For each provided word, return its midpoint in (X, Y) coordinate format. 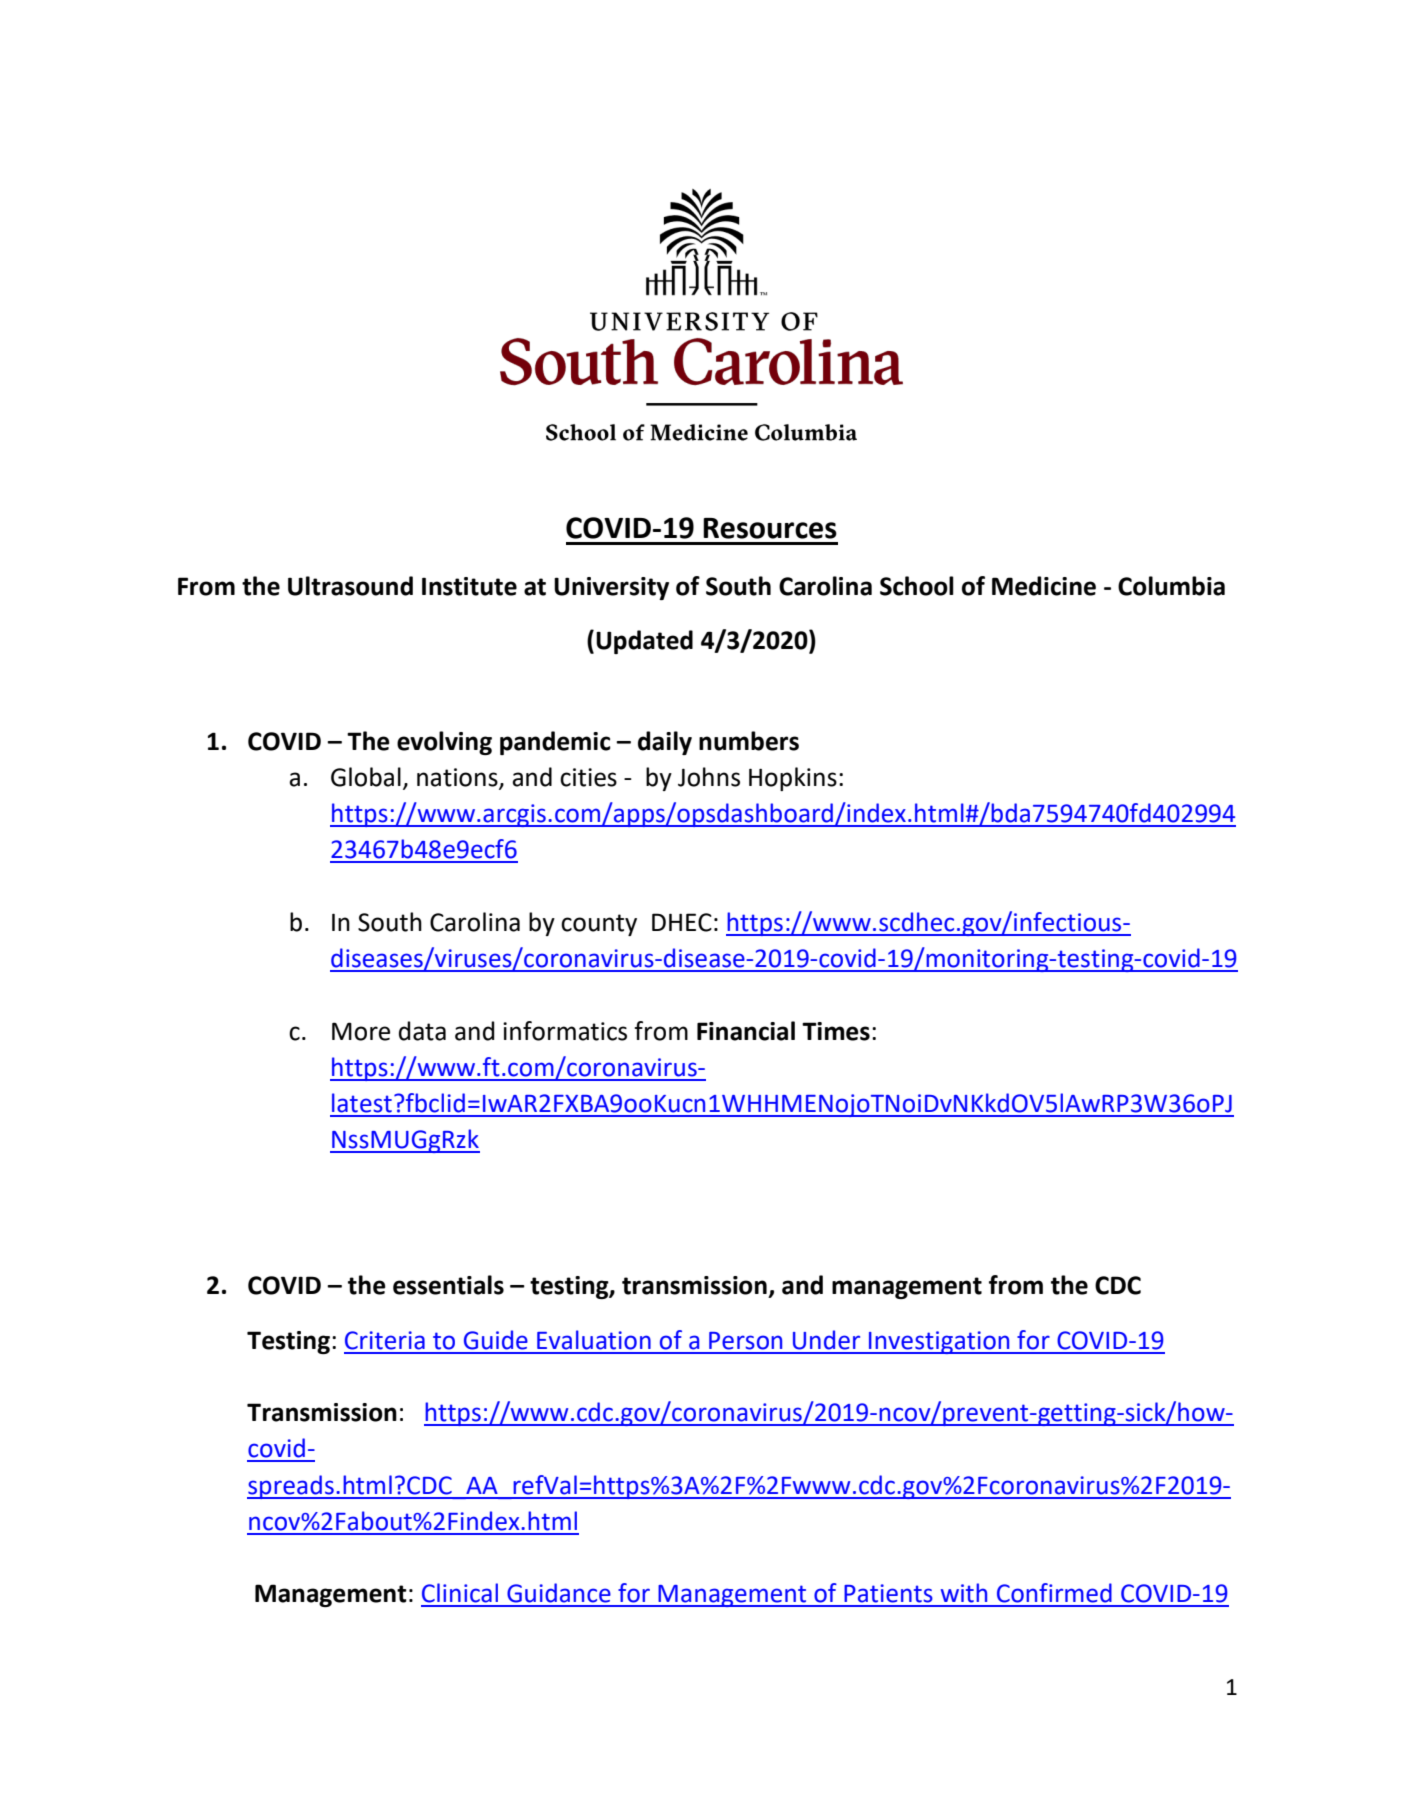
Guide (496, 1340)
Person (745, 1341)
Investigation (939, 1342)
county (599, 925)
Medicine (1044, 586)
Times (836, 1031)
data (422, 1031)
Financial (746, 1031)
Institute (469, 586)
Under (826, 1340)
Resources (770, 528)
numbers (749, 741)
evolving (444, 743)
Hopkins (793, 779)
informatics (565, 1031)
